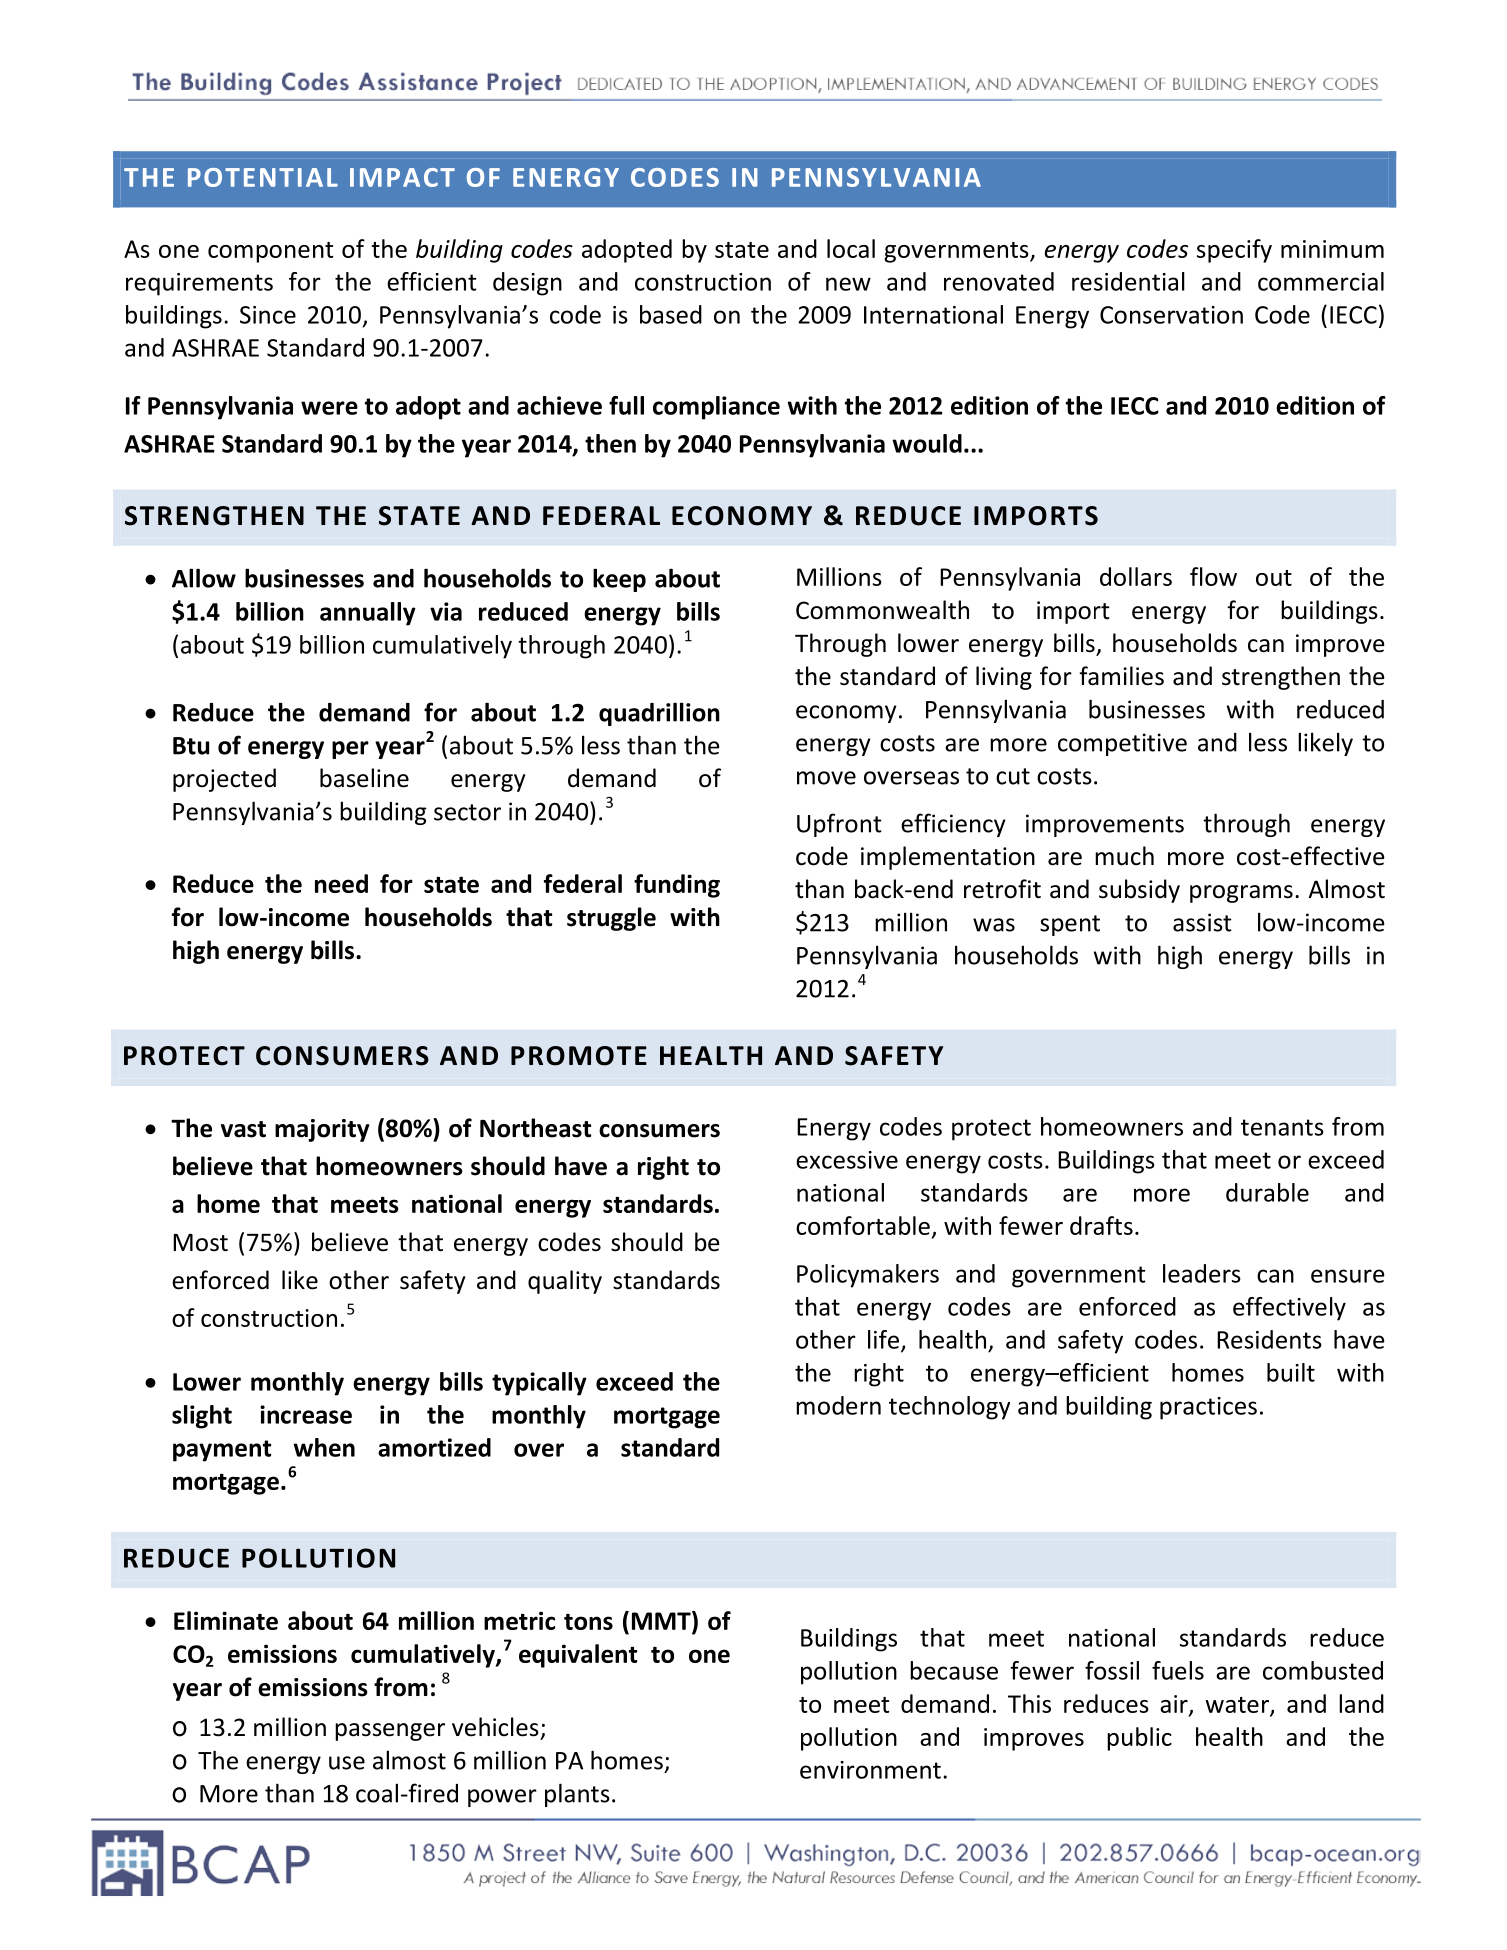  Describe the element at coordinates (271, 252) in the document. I see `component` at that location.
